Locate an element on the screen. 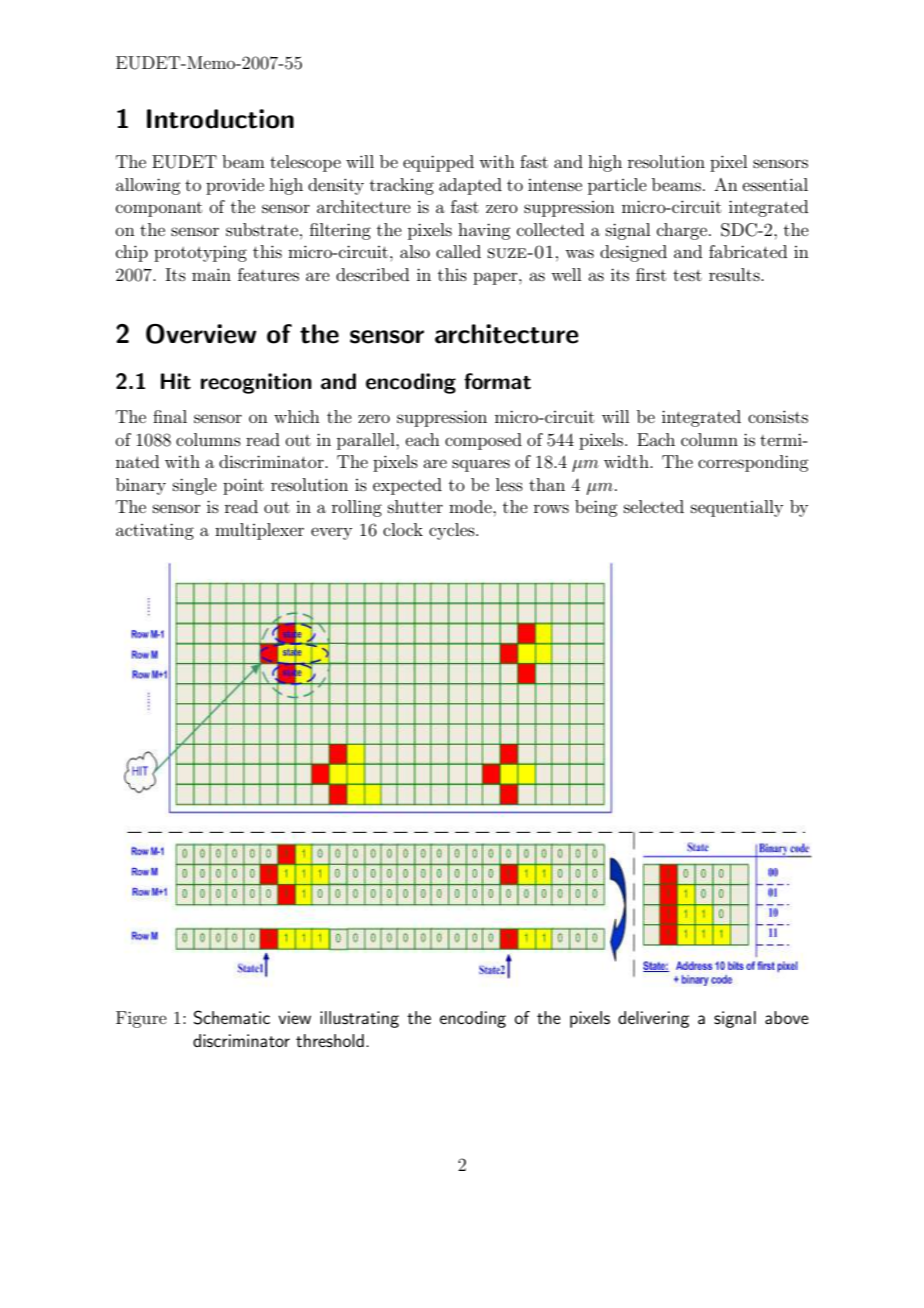 This screenshot has height=1308, width=924. equipped is located at coordinates (438, 163).
